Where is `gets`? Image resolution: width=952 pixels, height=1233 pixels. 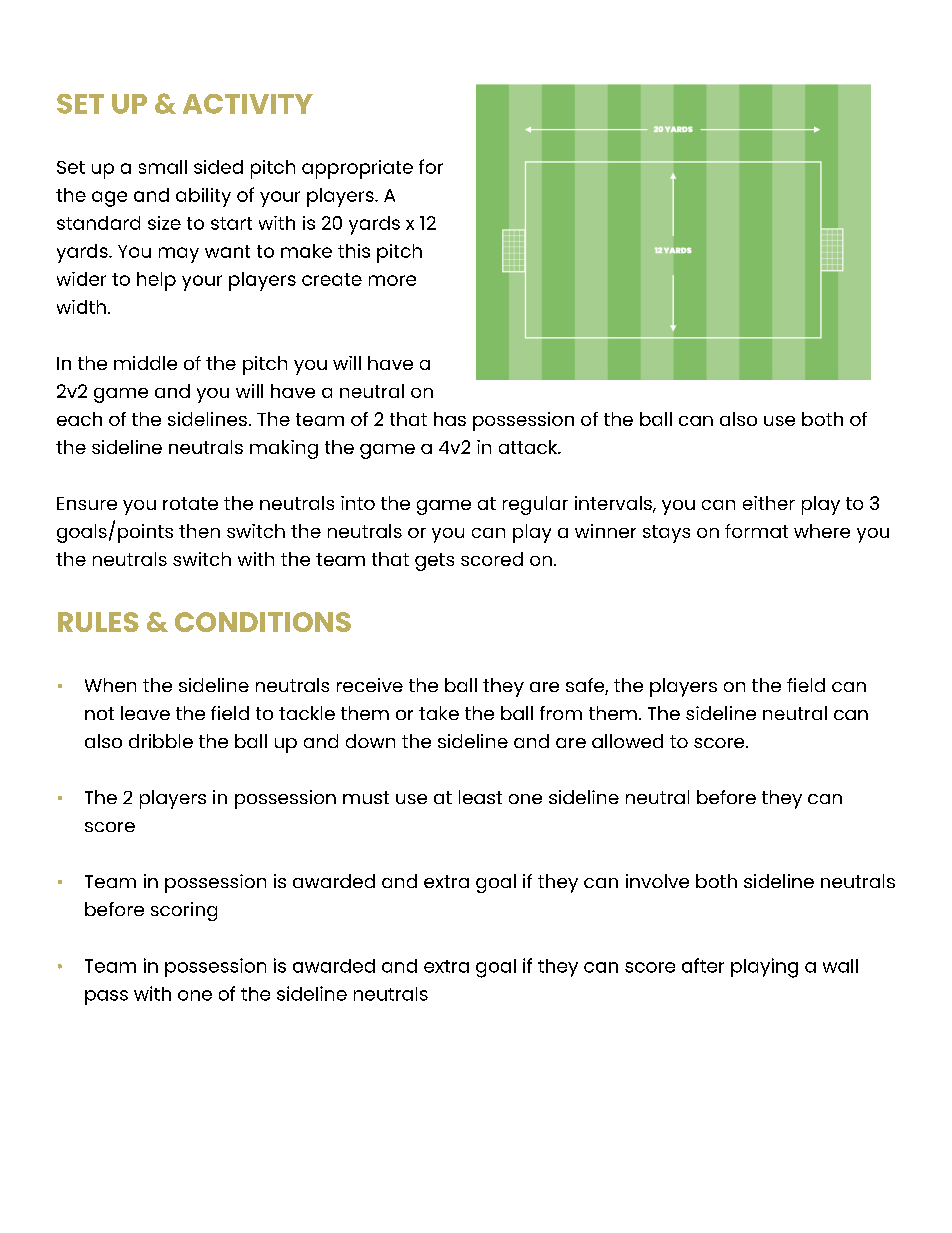
gets is located at coordinates (434, 562).
